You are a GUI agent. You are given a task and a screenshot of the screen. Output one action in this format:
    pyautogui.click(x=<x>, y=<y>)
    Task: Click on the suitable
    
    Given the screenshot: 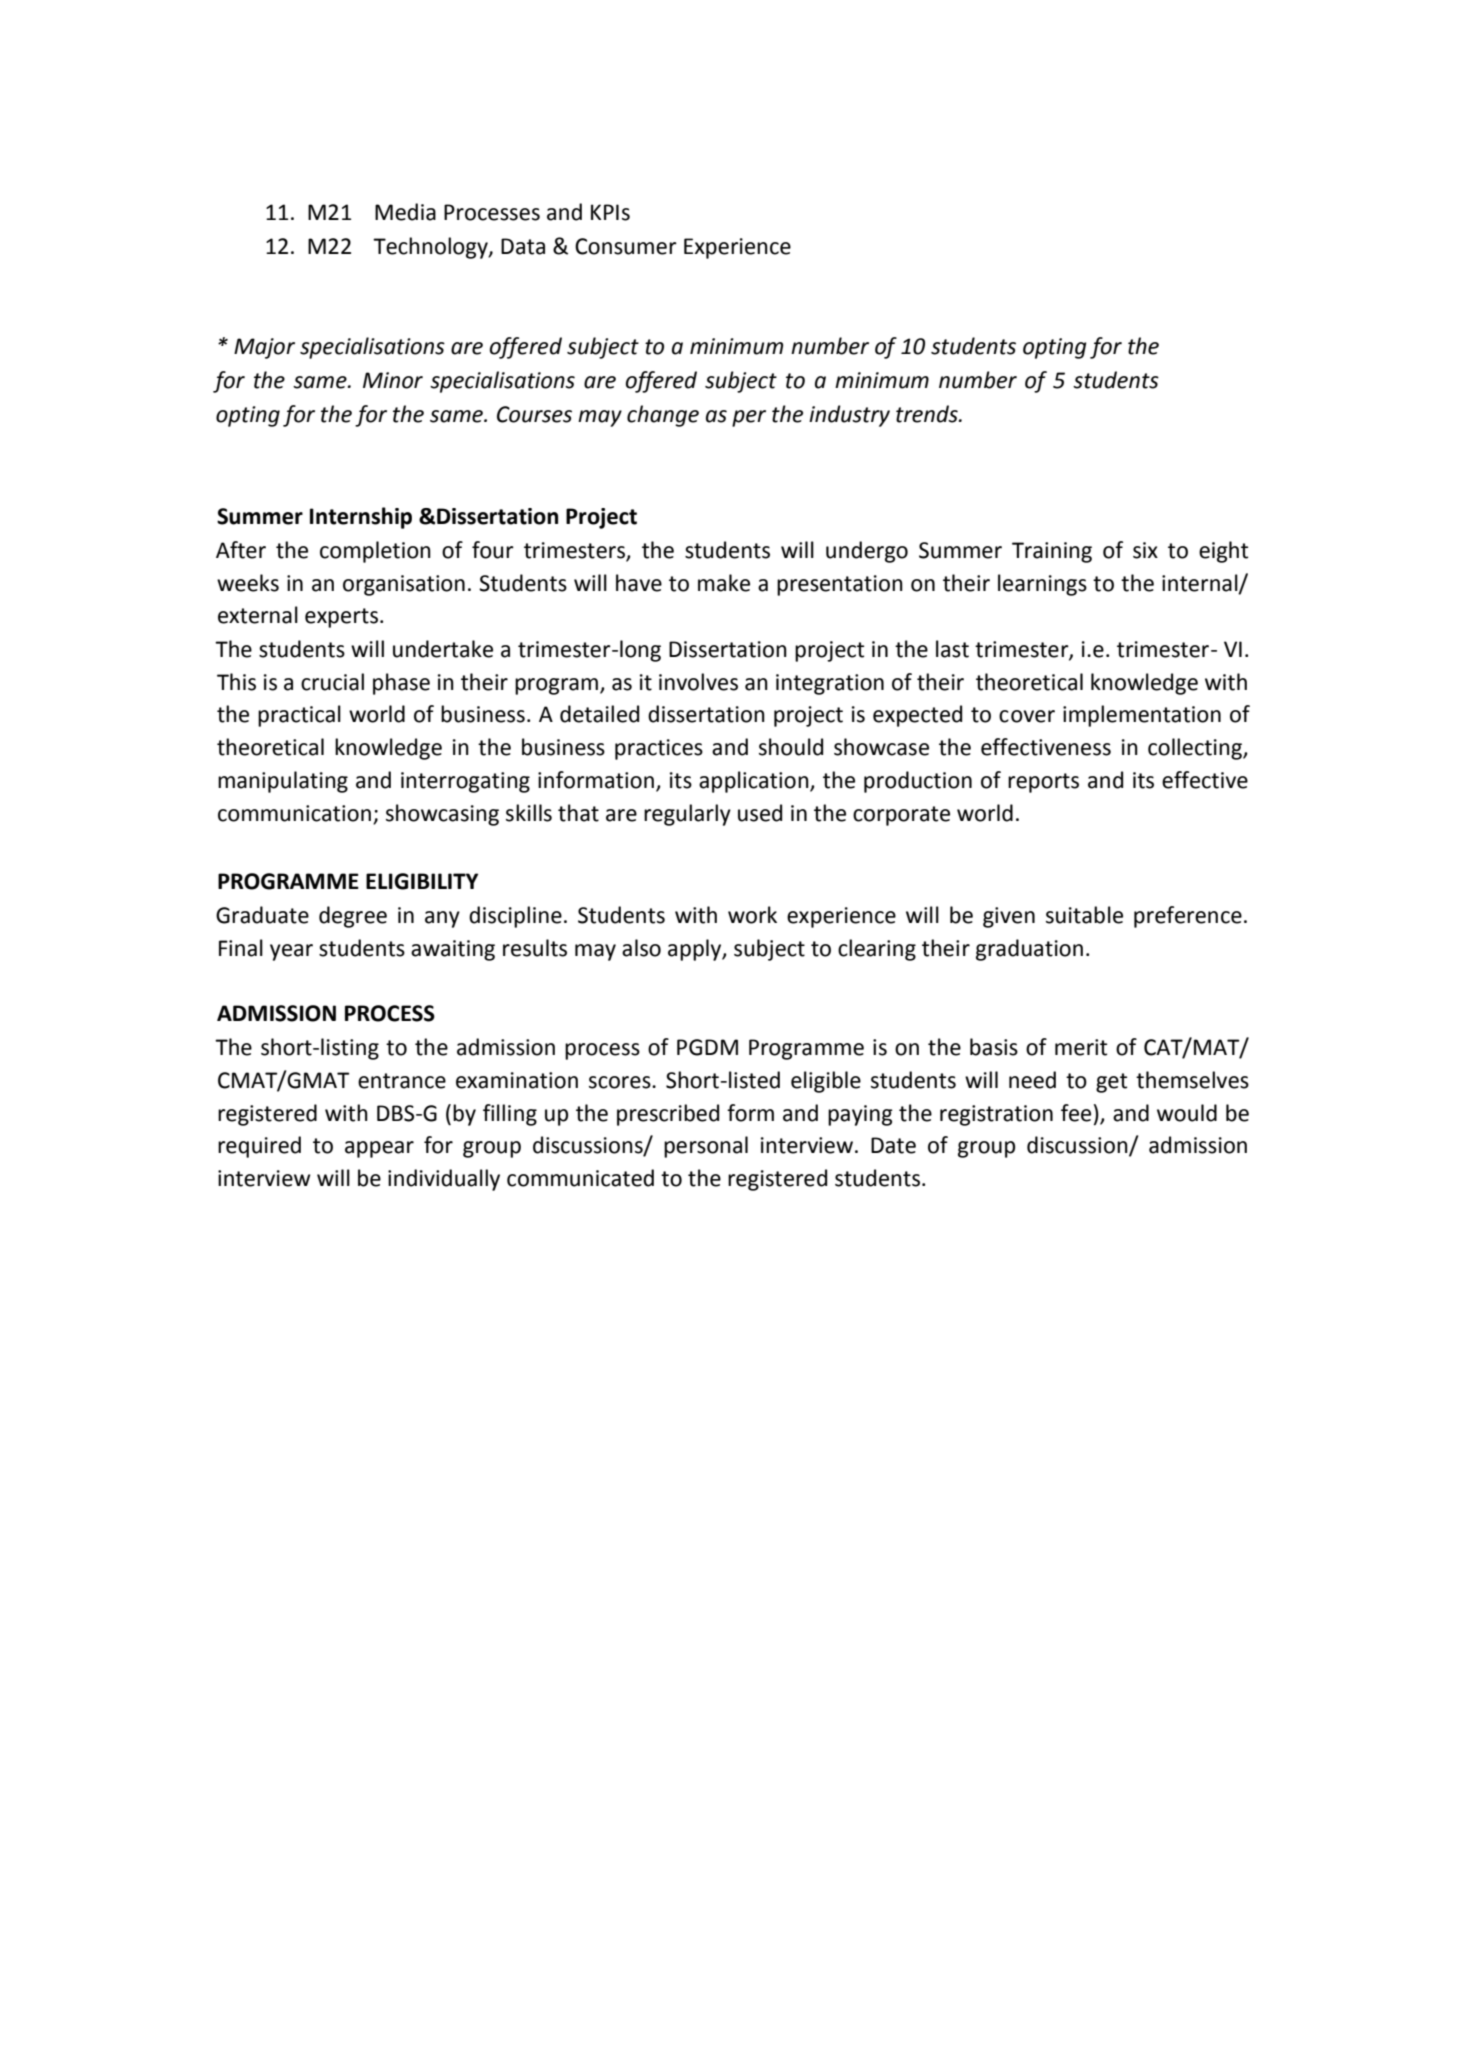 What is the action you would take?
    pyautogui.click(x=1084, y=915)
